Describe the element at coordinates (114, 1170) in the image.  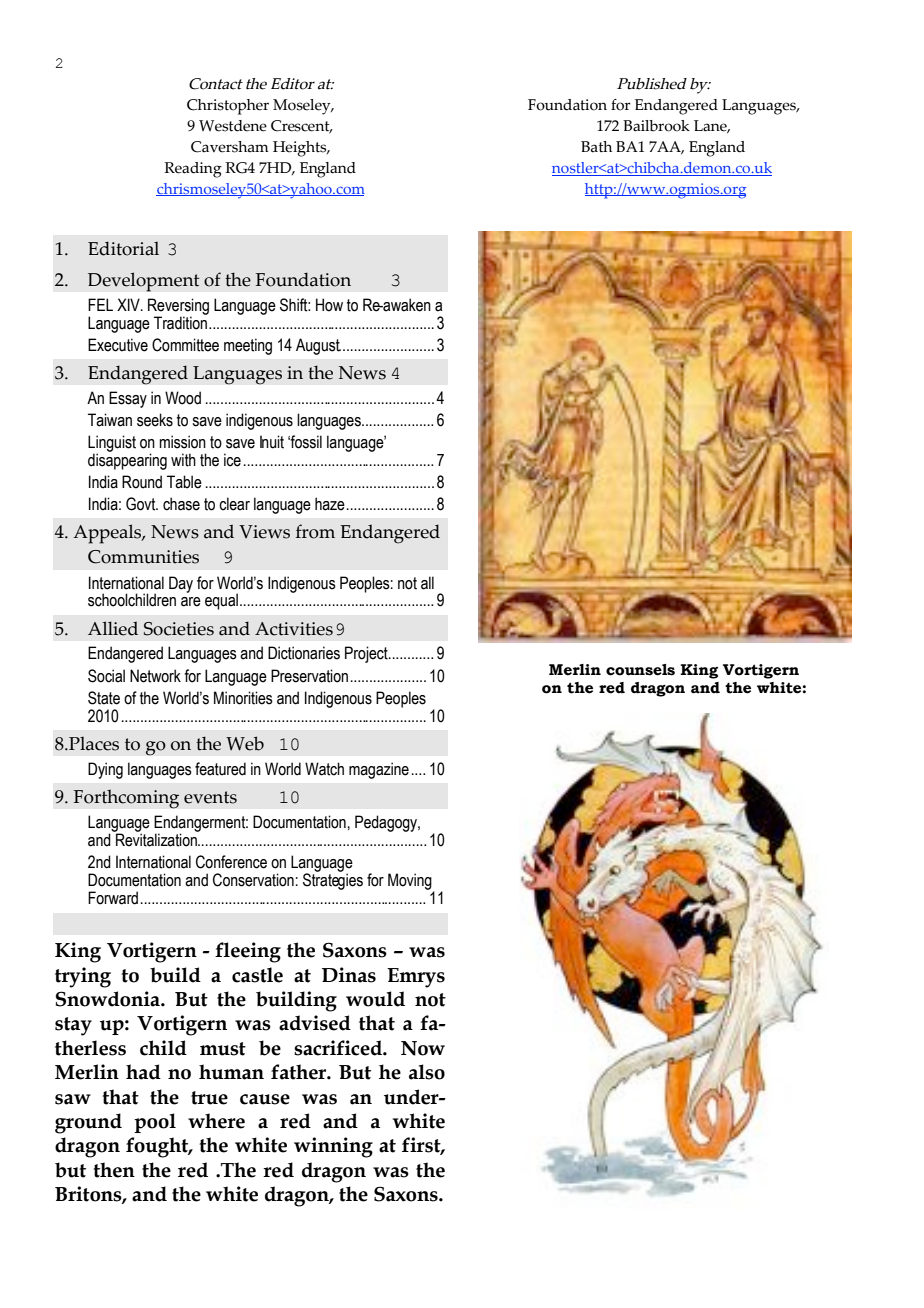
I see `then` at that location.
